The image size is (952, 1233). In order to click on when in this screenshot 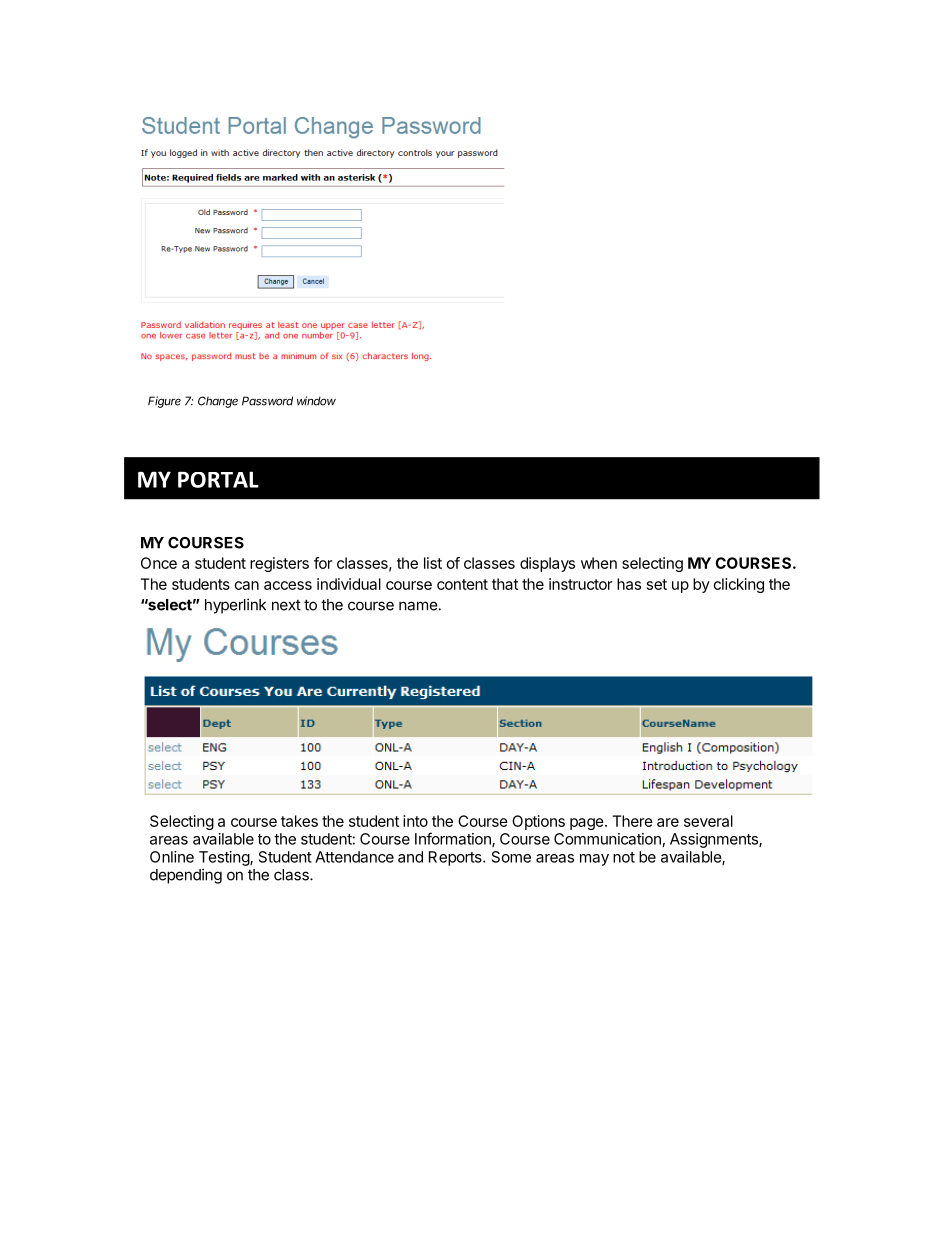, I will do `click(599, 563)`.
